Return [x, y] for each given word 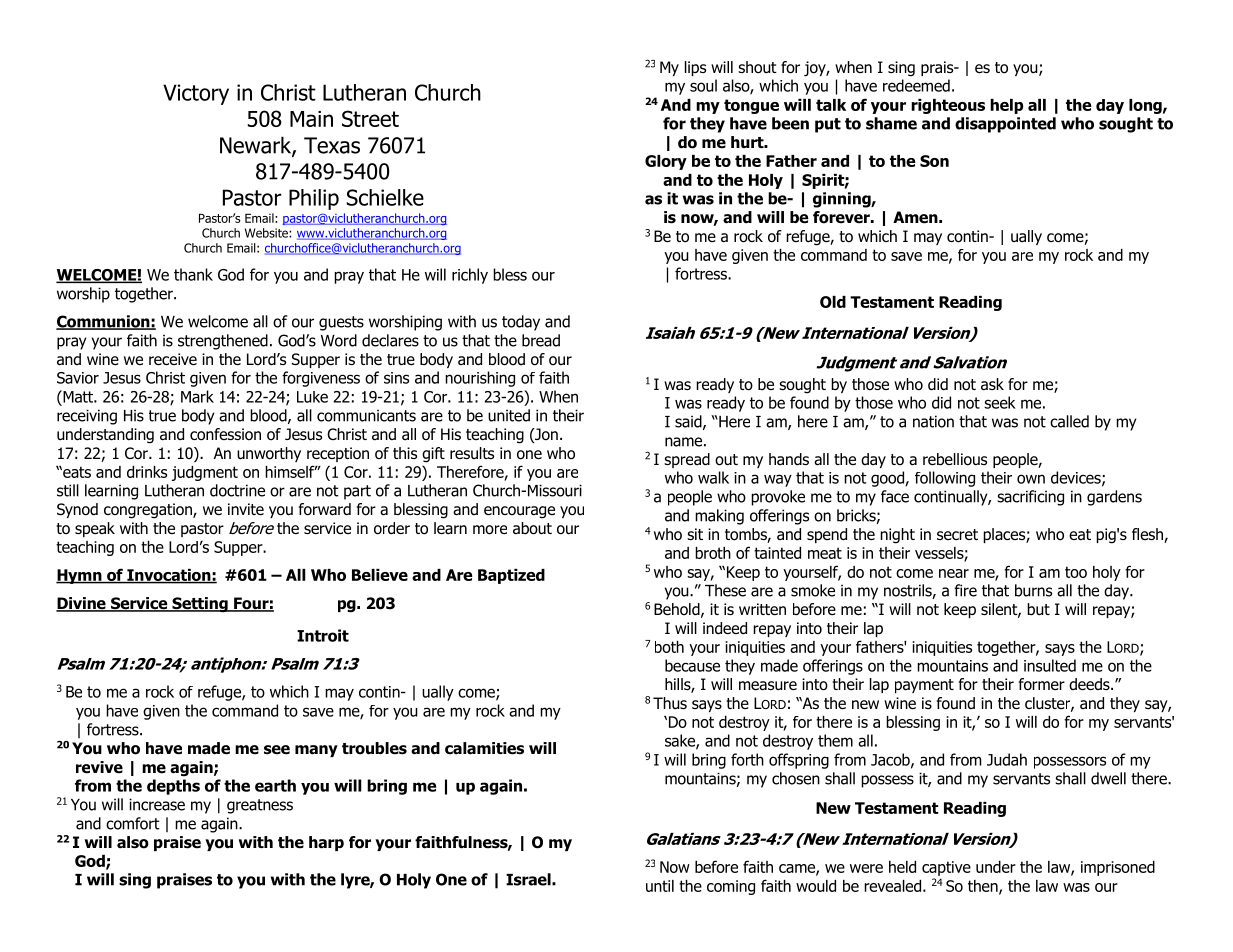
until [660, 886]
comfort [133, 823]
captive [946, 868]
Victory [196, 94]
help [1006, 106]
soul [703, 85]
